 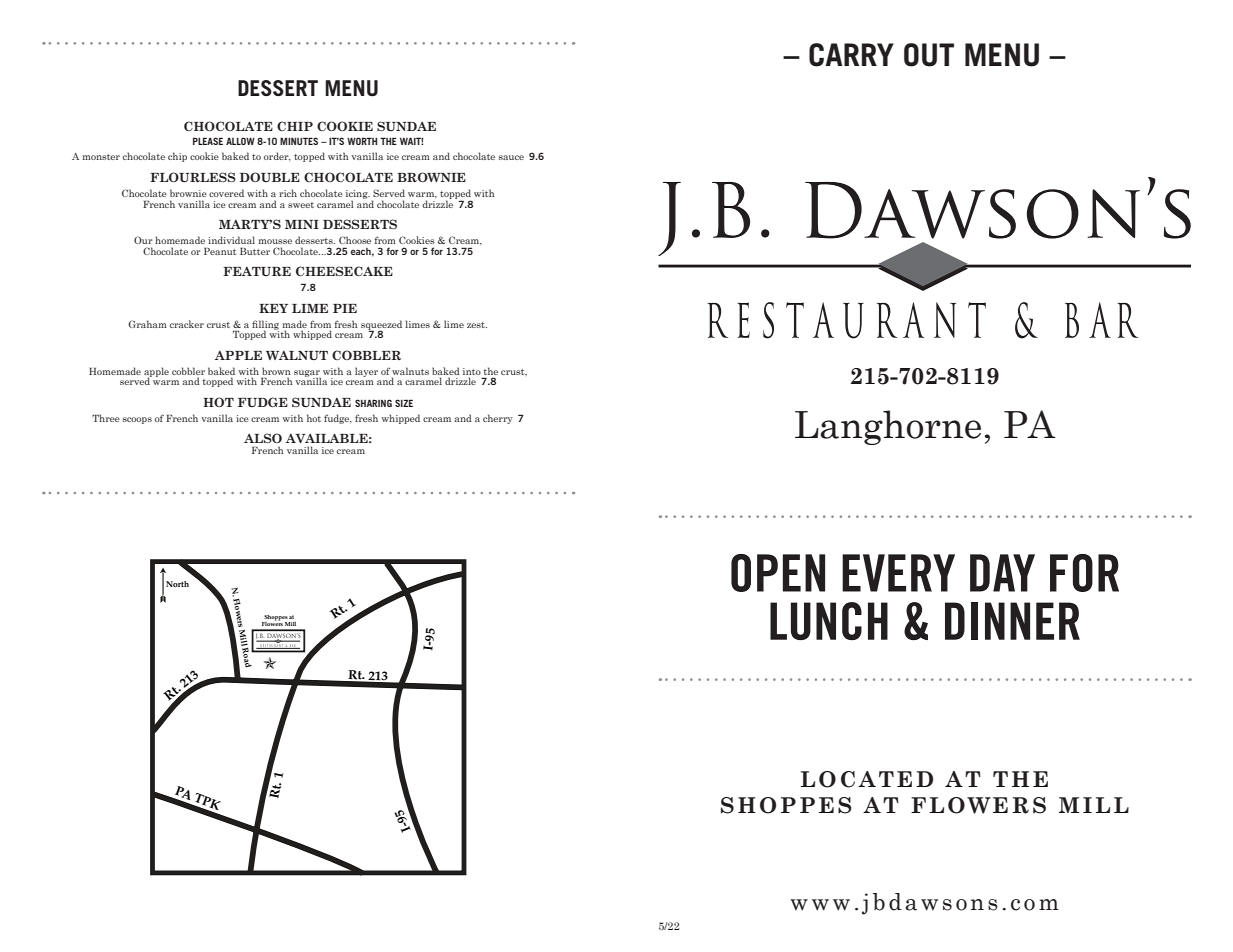 I want to click on EVERY, so click(x=898, y=573).
